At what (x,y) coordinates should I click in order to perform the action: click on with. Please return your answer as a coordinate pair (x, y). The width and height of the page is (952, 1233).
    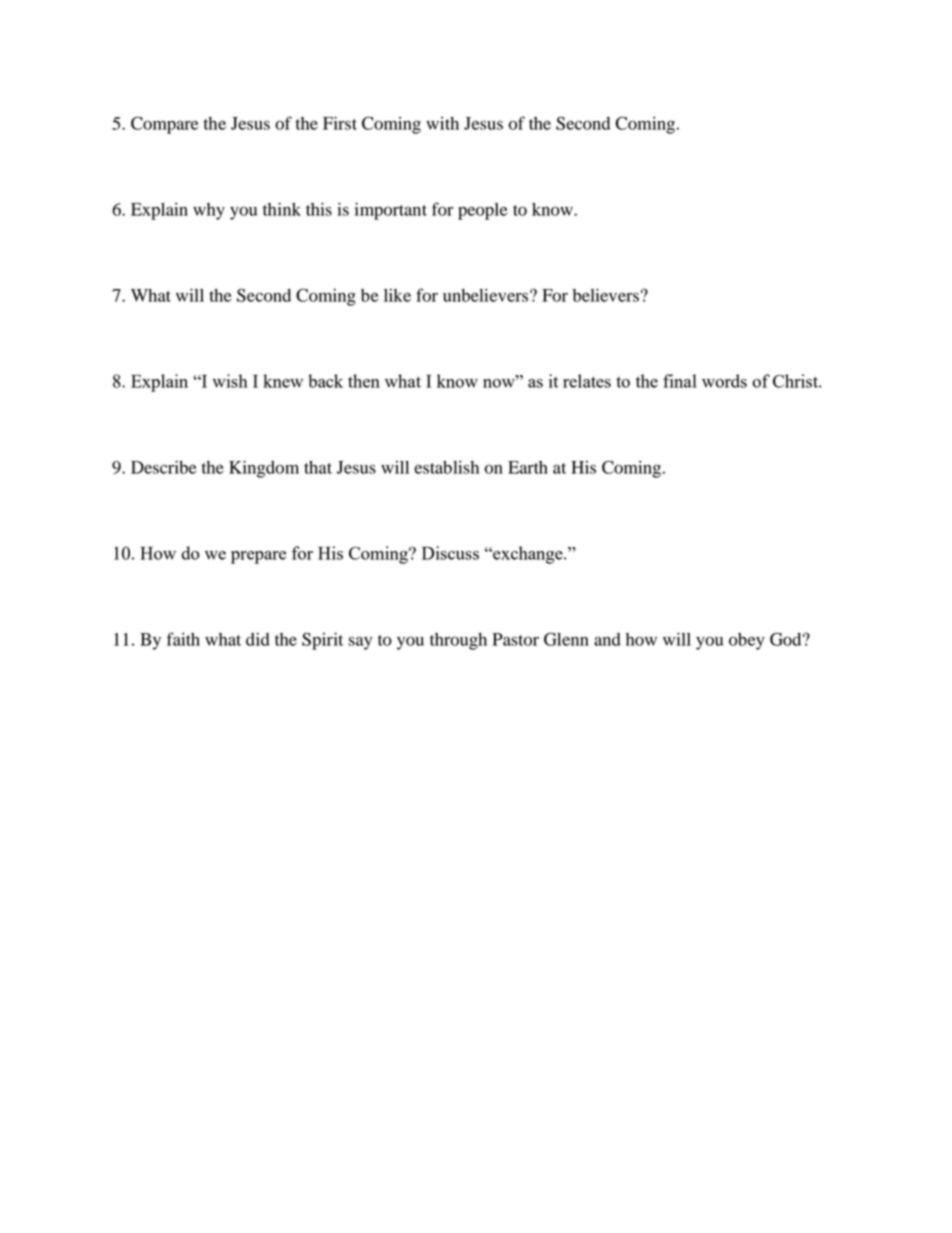
    Looking at the image, I should click on (442, 123).
